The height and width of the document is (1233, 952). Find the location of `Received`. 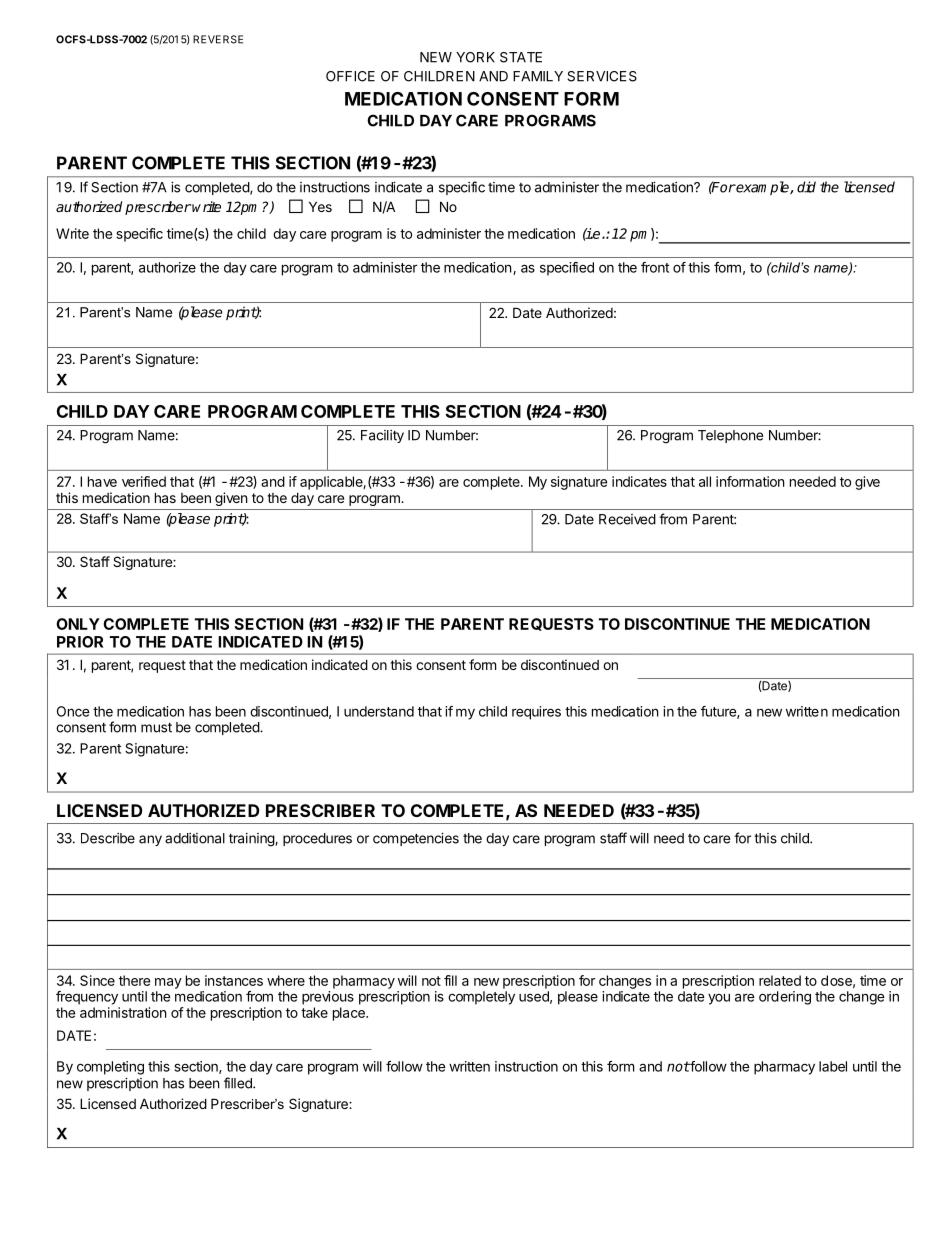

Received is located at coordinates (627, 519).
